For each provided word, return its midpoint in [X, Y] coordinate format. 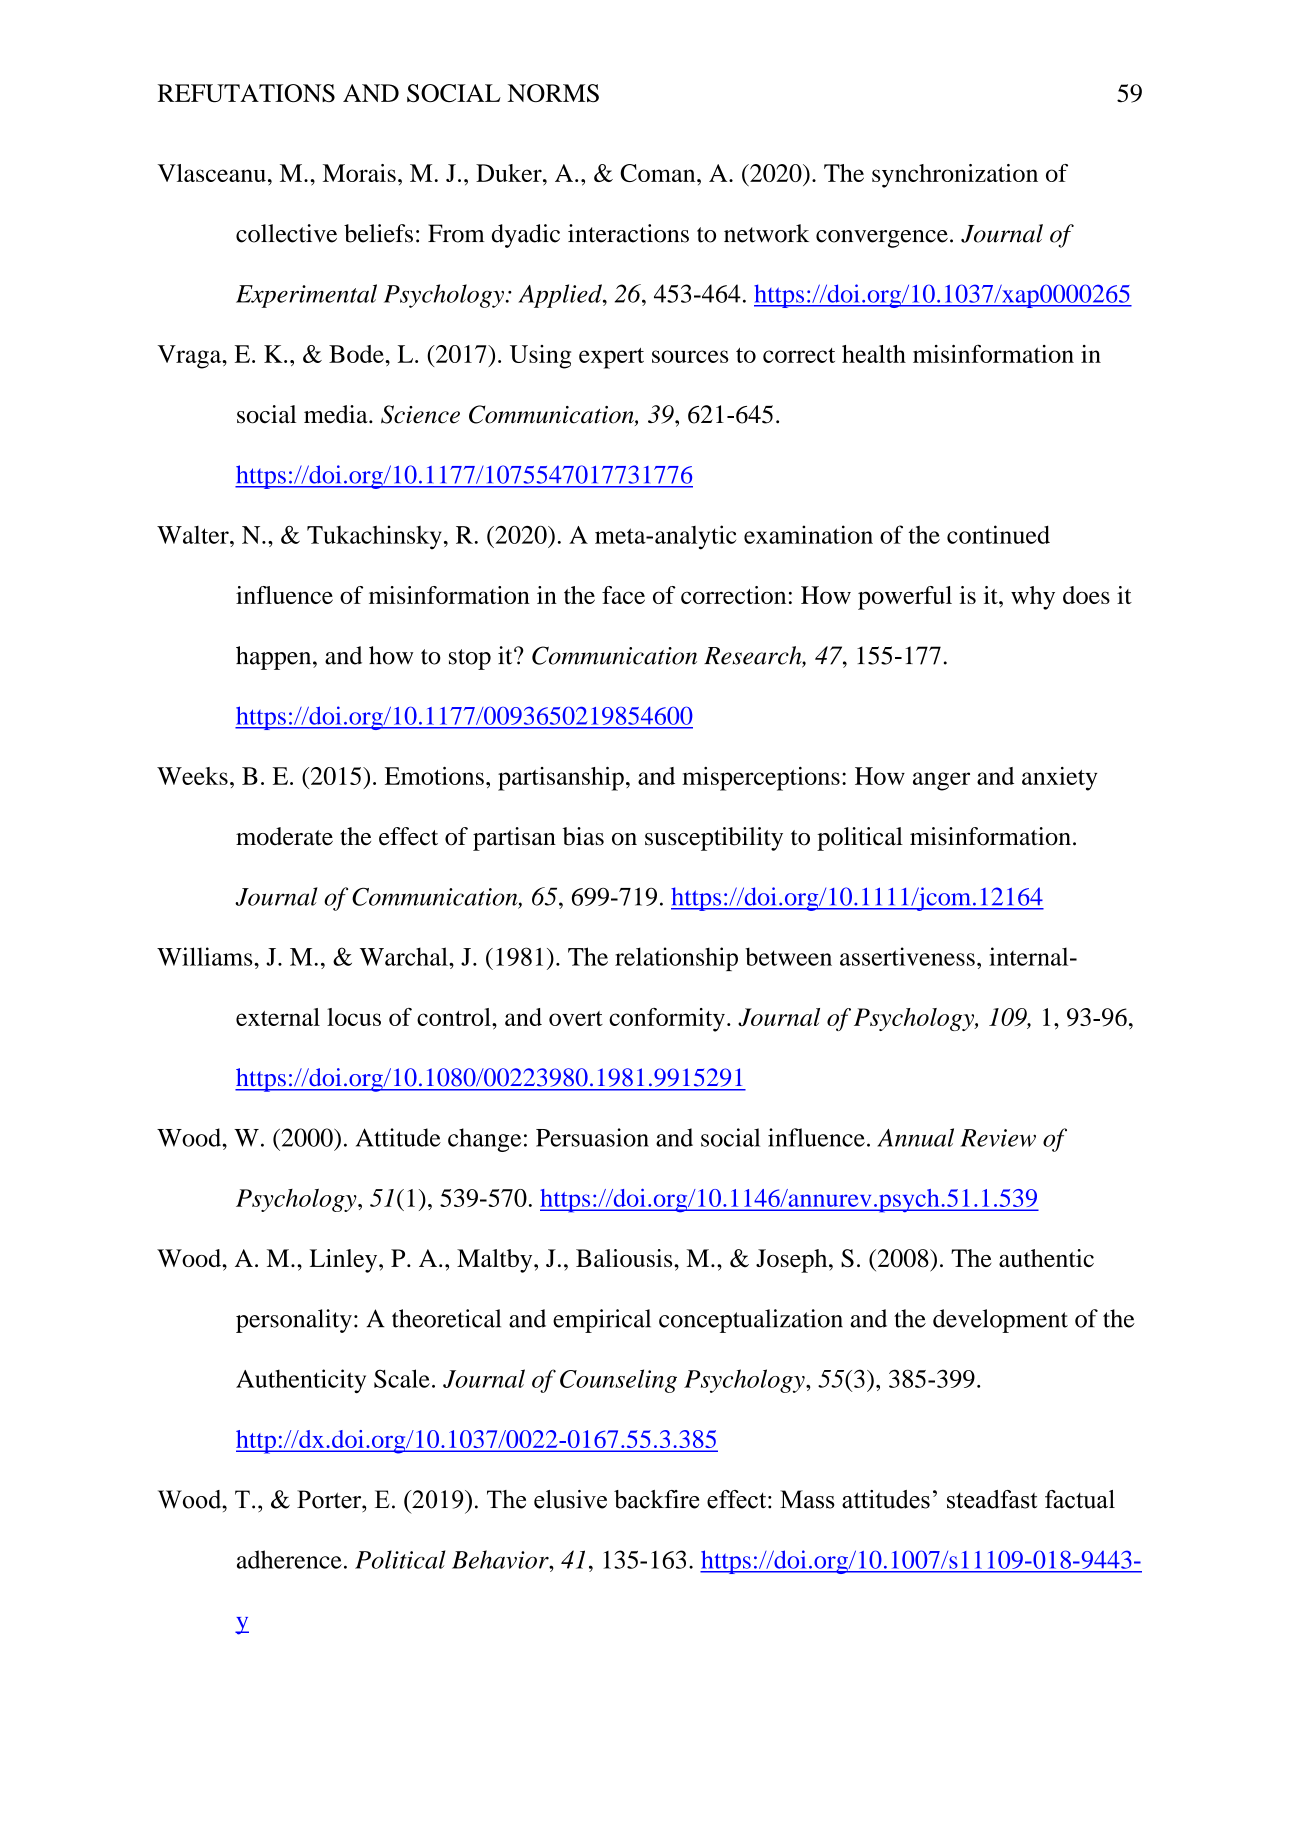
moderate [284, 836]
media [337, 414]
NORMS [553, 93]
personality [294, 1321]
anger [941, 781]
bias [583, 836]
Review [998, 1138]
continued [998, 534]
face [623, 595]
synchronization [955, 176]
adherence [289, 1559]
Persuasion [592, 1137]
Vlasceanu [212, 173]
